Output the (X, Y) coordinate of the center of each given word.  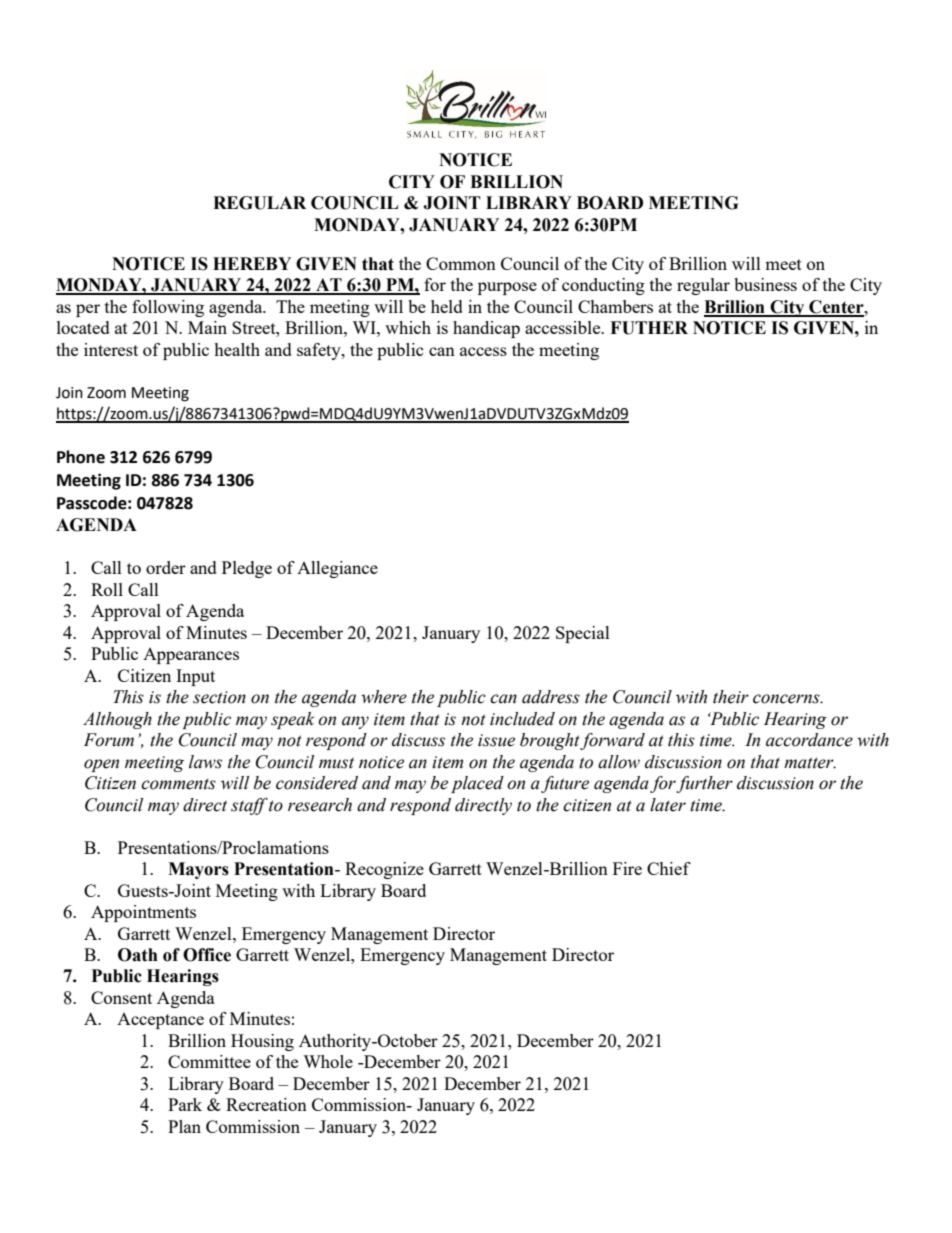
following (168, 308)
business (765, 284)
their (731, 697)
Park (185, 1104)
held (447, 306)
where (384, 697)
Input (195, 677)
